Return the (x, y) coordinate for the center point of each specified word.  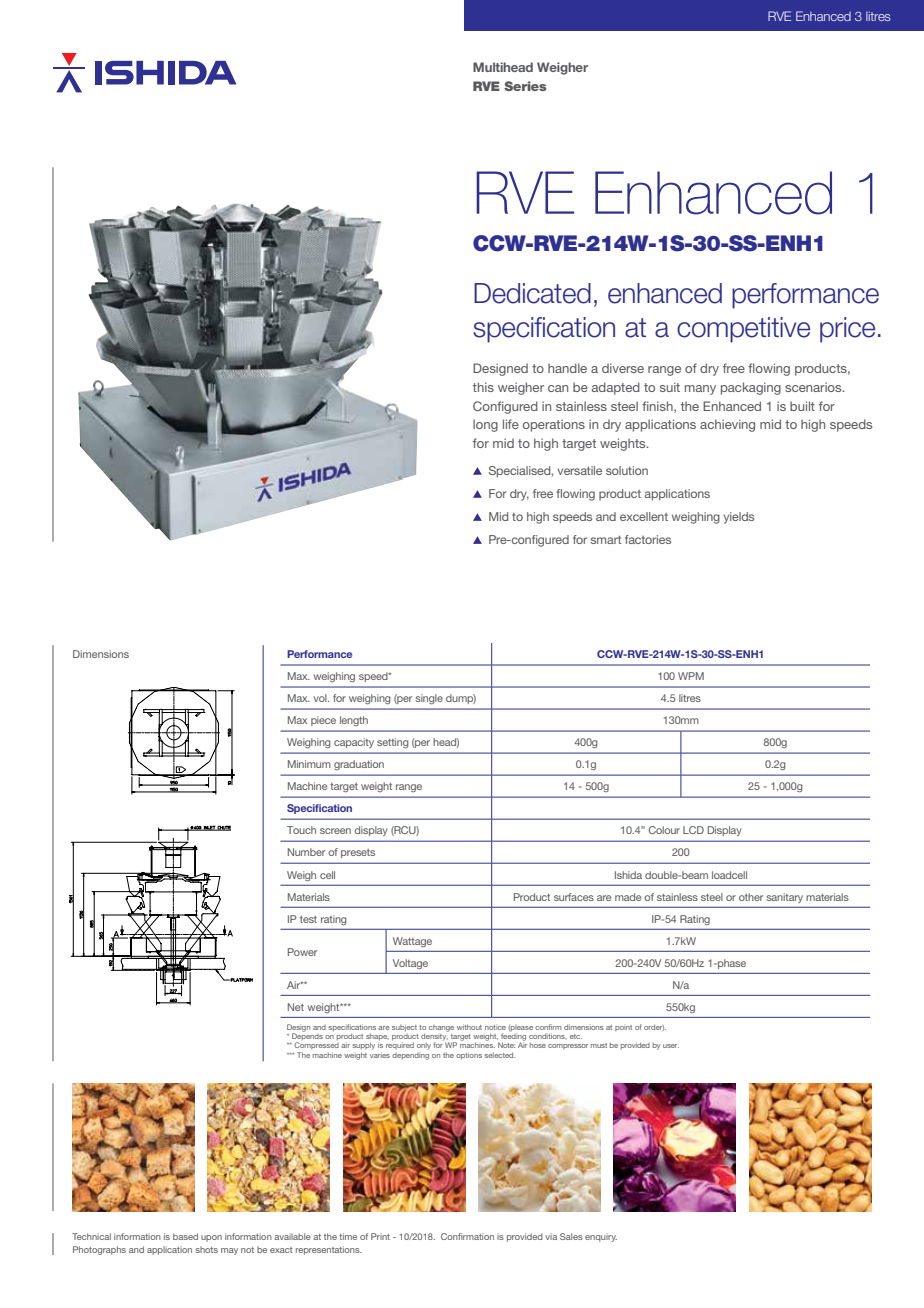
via (551, 1236)
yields (738, 518)
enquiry (601, 1237)
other (751, 897)
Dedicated (532, 293)
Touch (301, 830)
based (185, 1236)
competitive (743, 330)
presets (358, 853)
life (511, 424)
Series (525, 86)
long (485, 425)
